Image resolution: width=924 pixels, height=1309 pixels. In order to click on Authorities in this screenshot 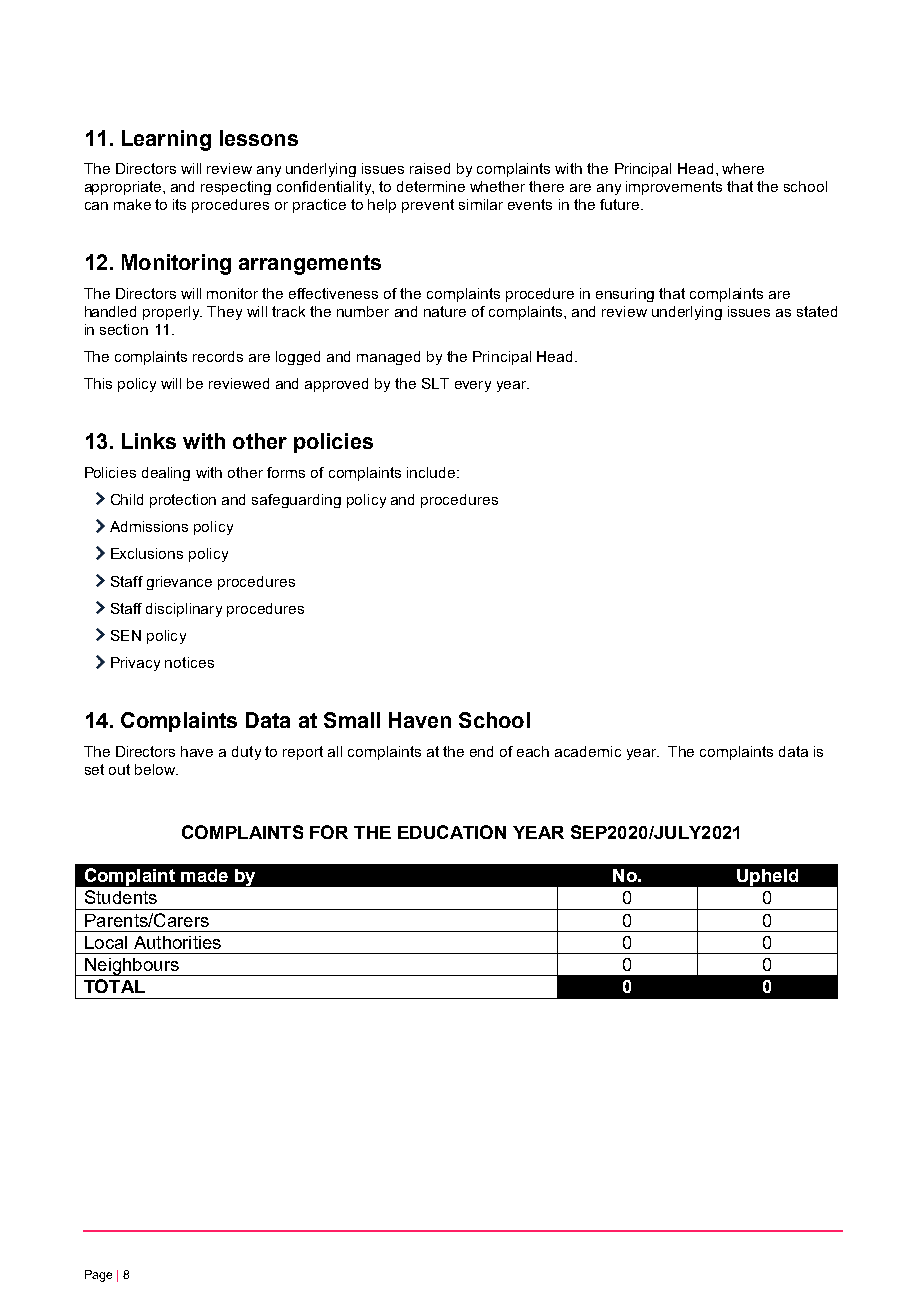, I will do `click(177, 942)`.
